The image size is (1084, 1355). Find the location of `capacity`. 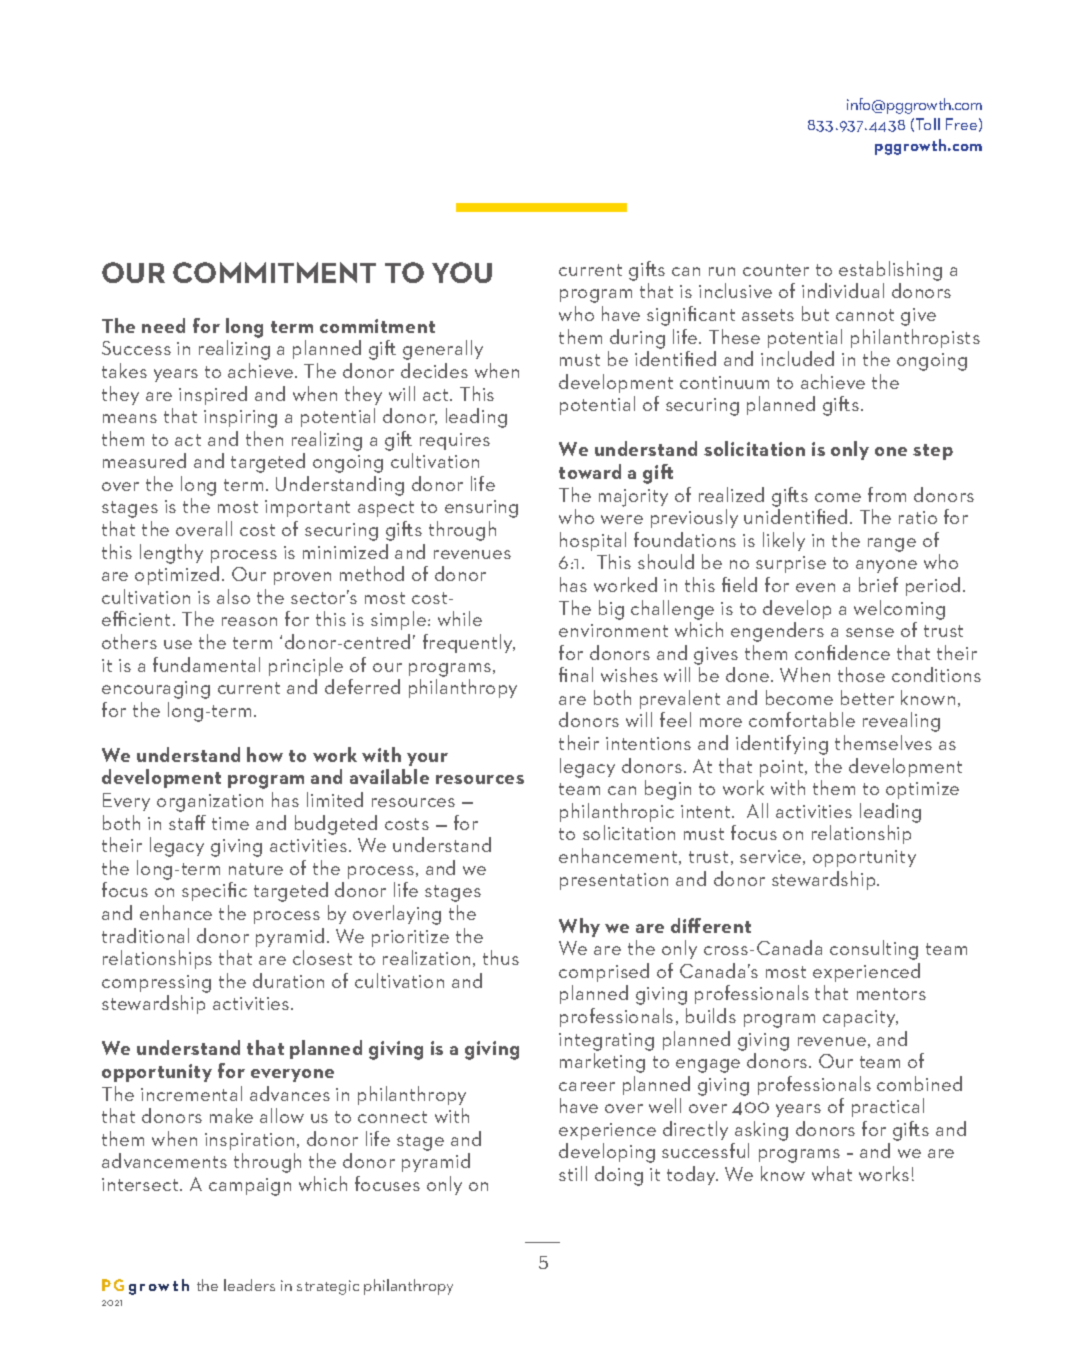

capacity is located at coordinates (860, 1018).
